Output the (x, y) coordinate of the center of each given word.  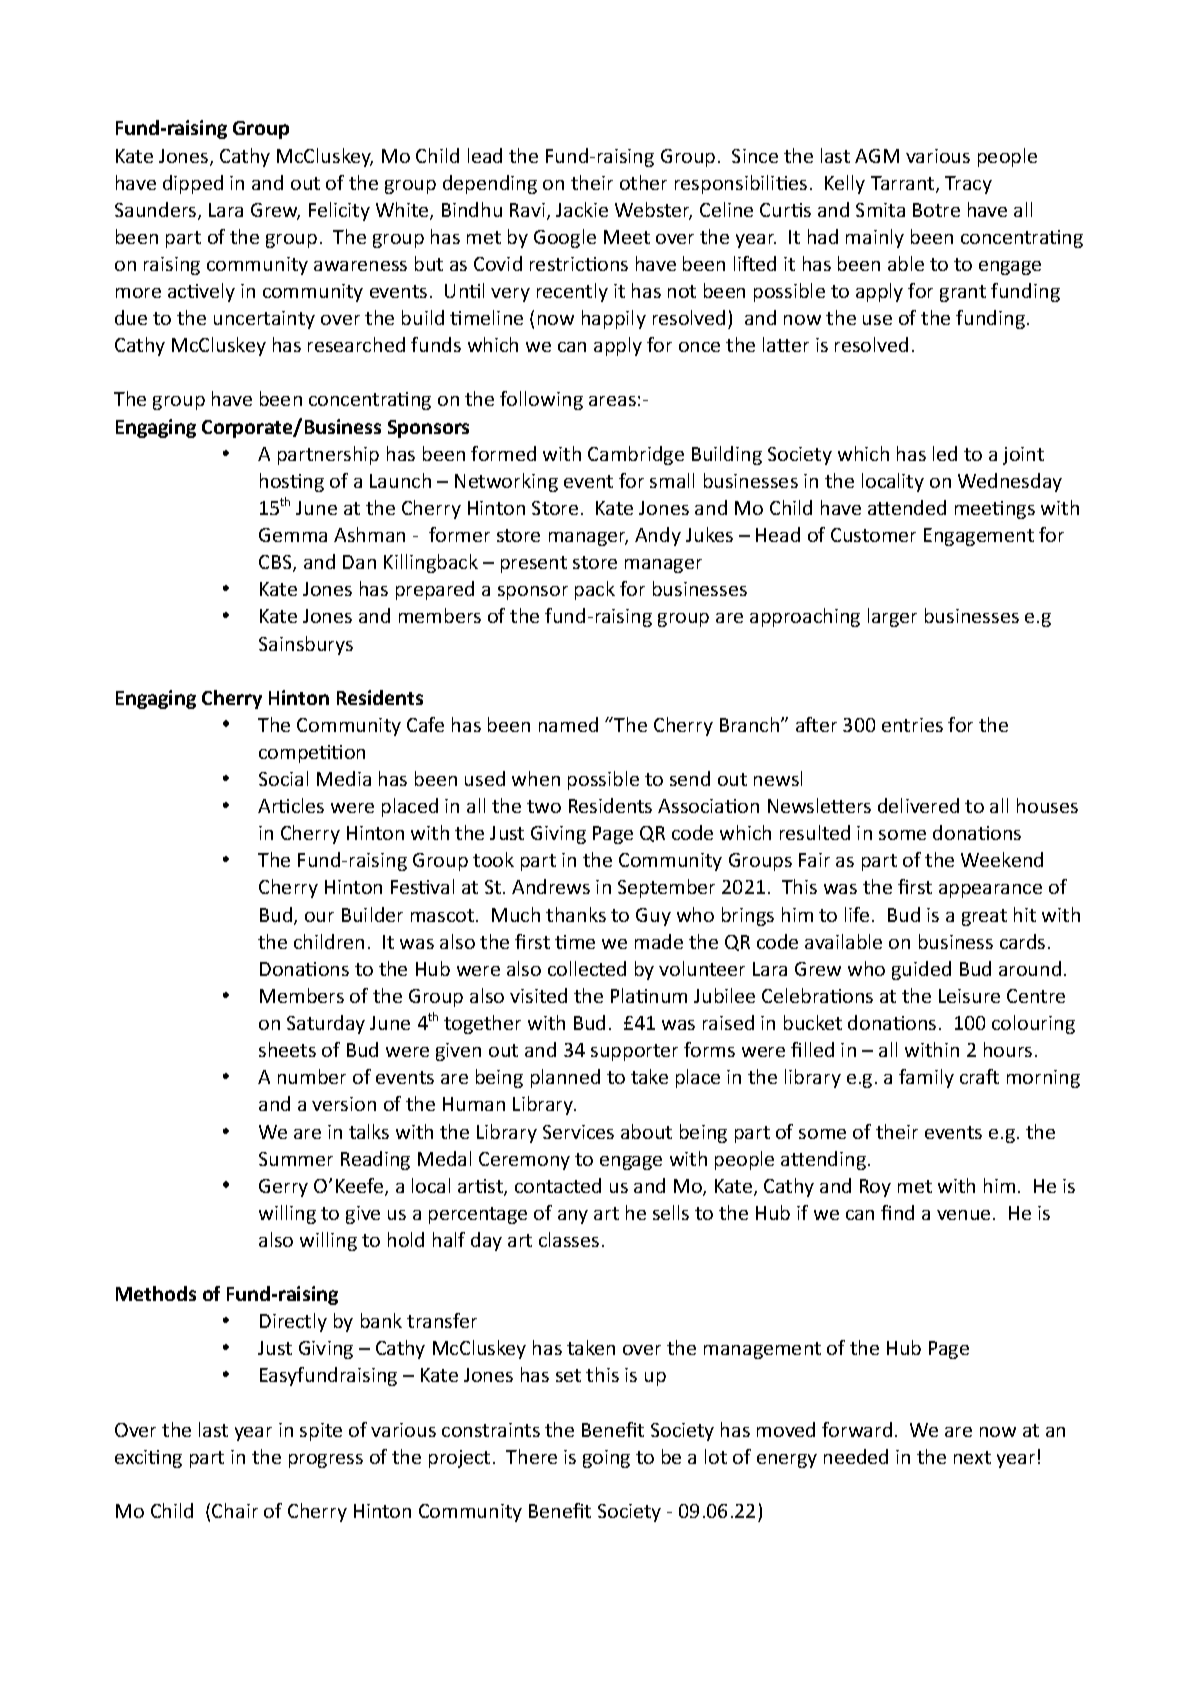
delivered (918, 805)
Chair (235, 1510)
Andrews (551, 886)
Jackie (582, 209)
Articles (291, 805)
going (606, 1459)
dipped (193, 184)
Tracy (968, 185)
